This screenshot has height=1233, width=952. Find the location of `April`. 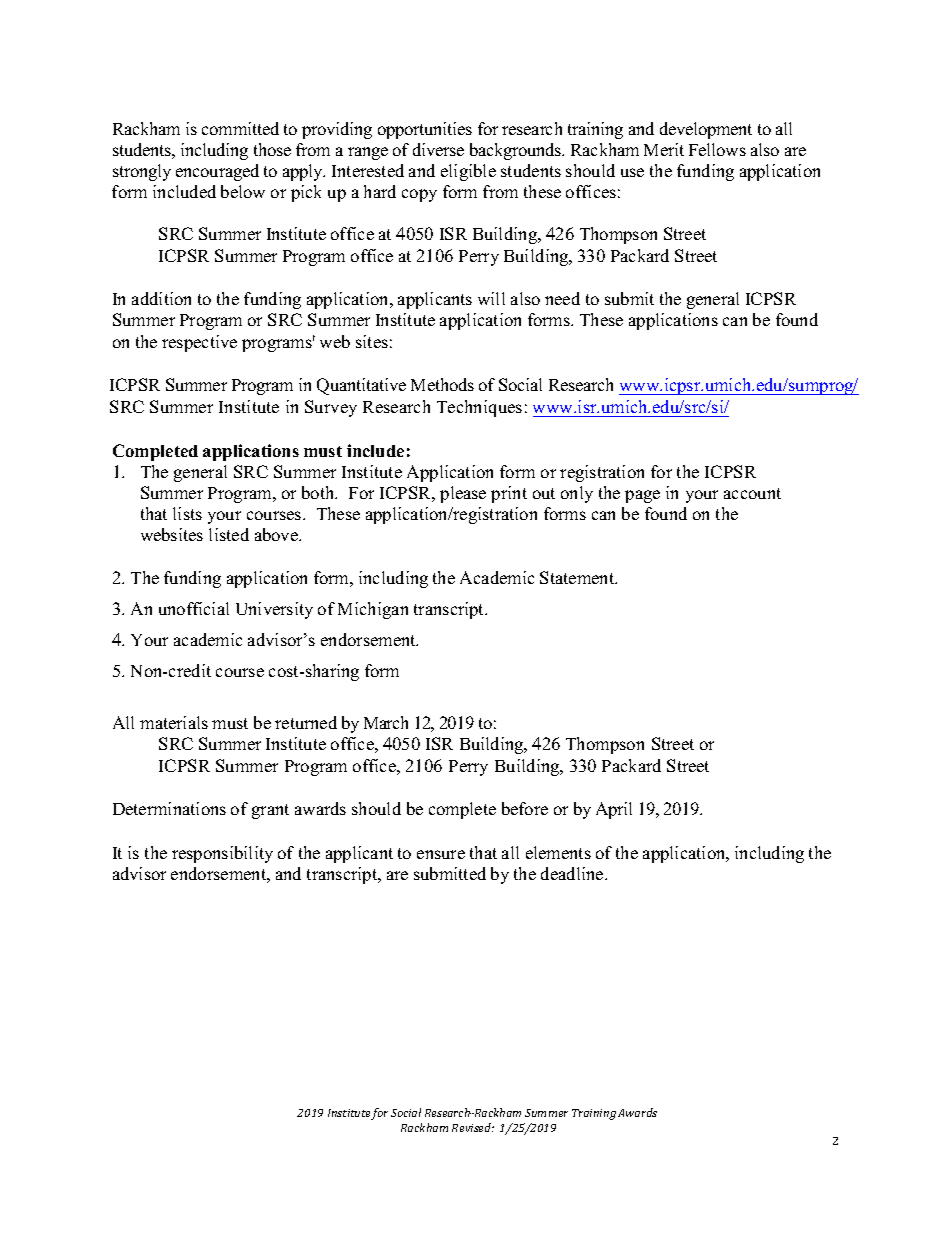

April is located at coordinates (614, 810).
